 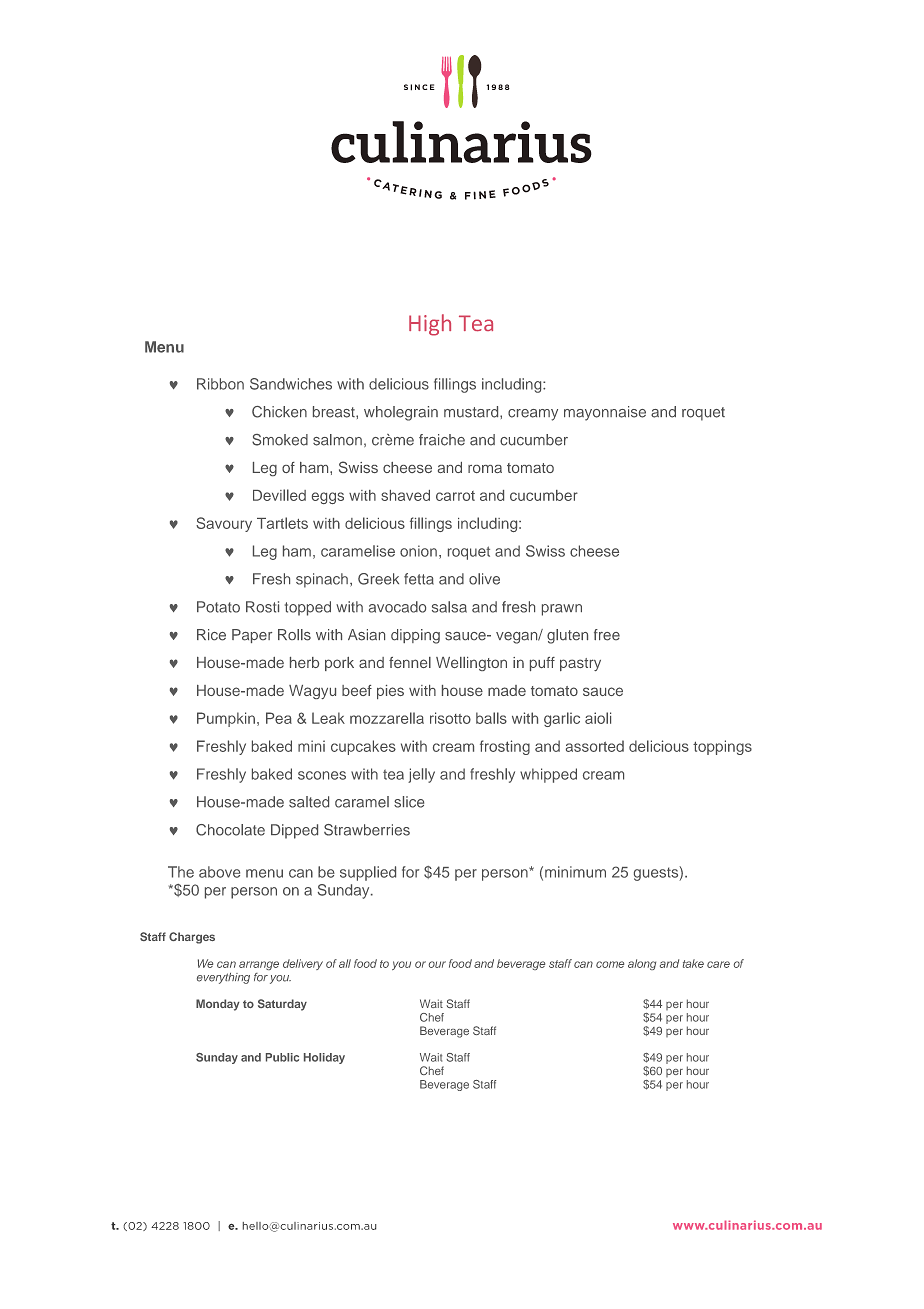 I want to click on High, so click(x=430, y=325).
